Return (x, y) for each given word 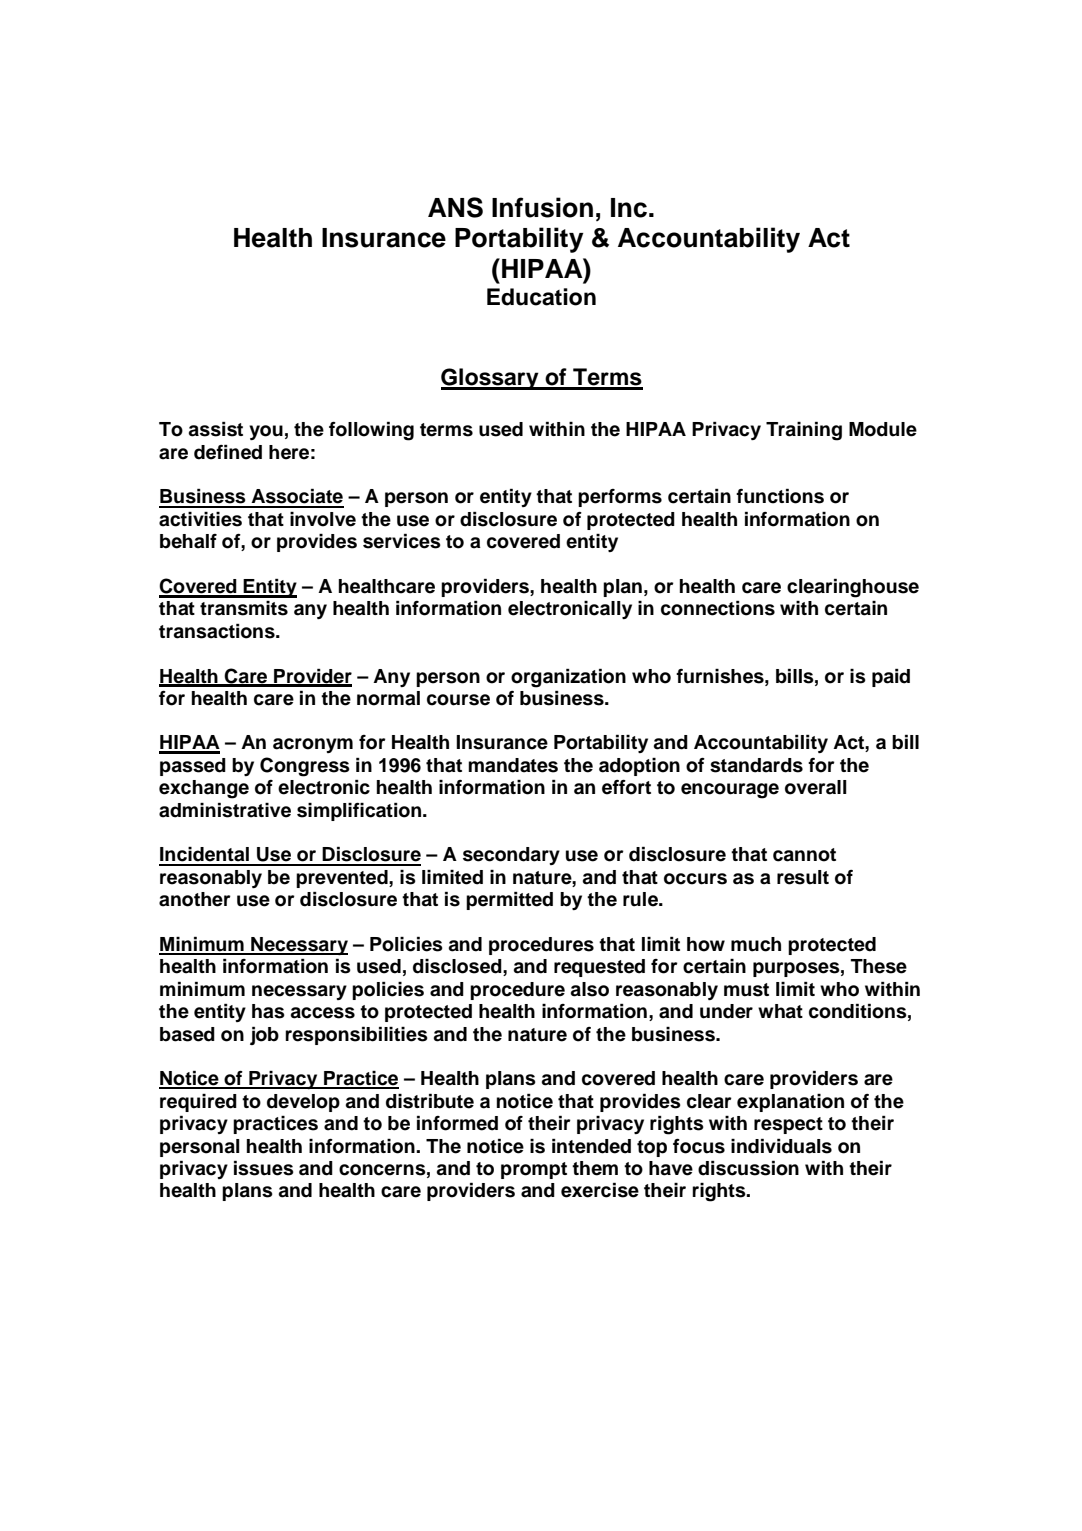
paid (891, 677)
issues (264, 1168)
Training (804, 431)
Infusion (542, 207)
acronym (313, 745)
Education (541, 297)
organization (568, 678)
